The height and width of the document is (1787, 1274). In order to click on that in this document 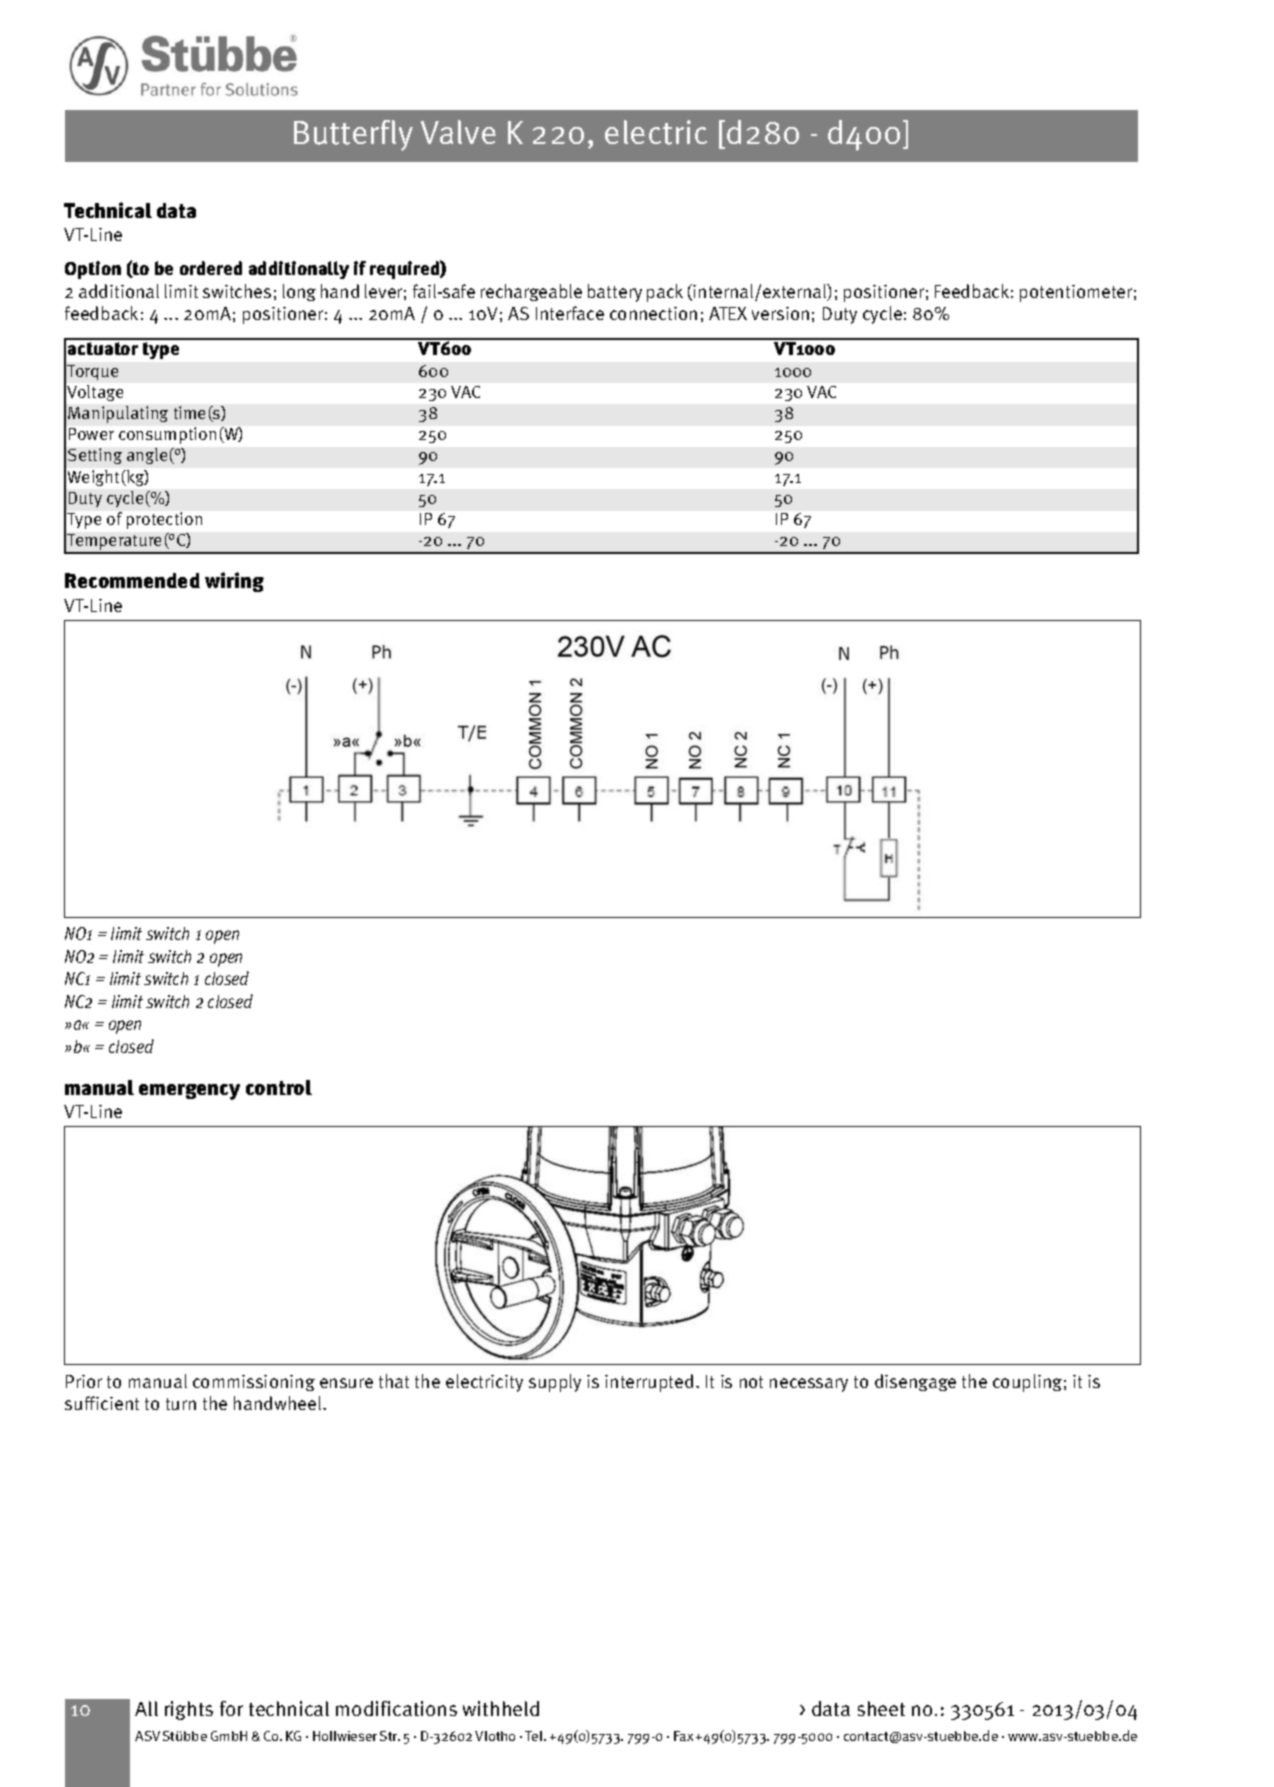, I will do `click(394, 1381)`.
